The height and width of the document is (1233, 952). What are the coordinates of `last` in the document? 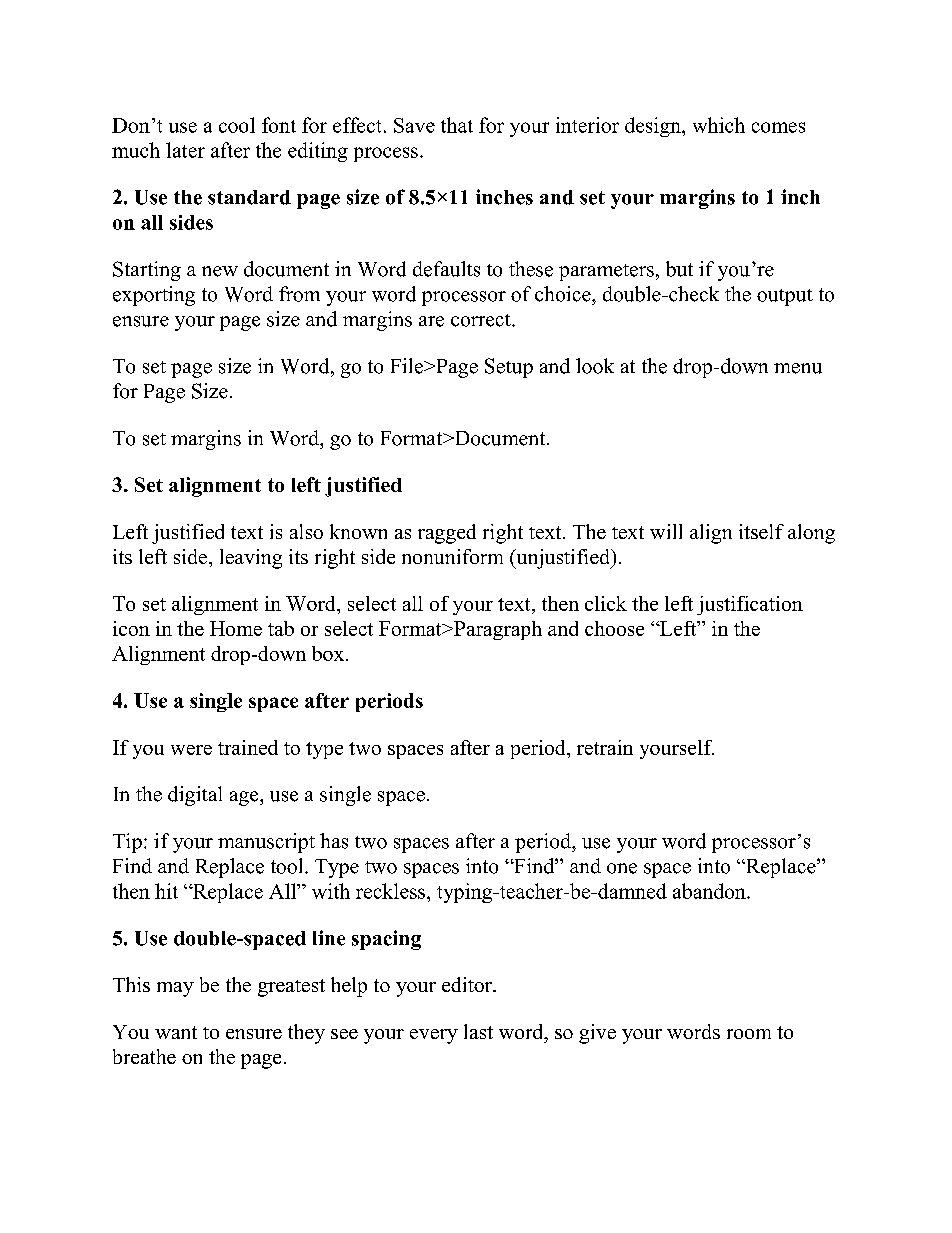 It's located at (478, 1031).
